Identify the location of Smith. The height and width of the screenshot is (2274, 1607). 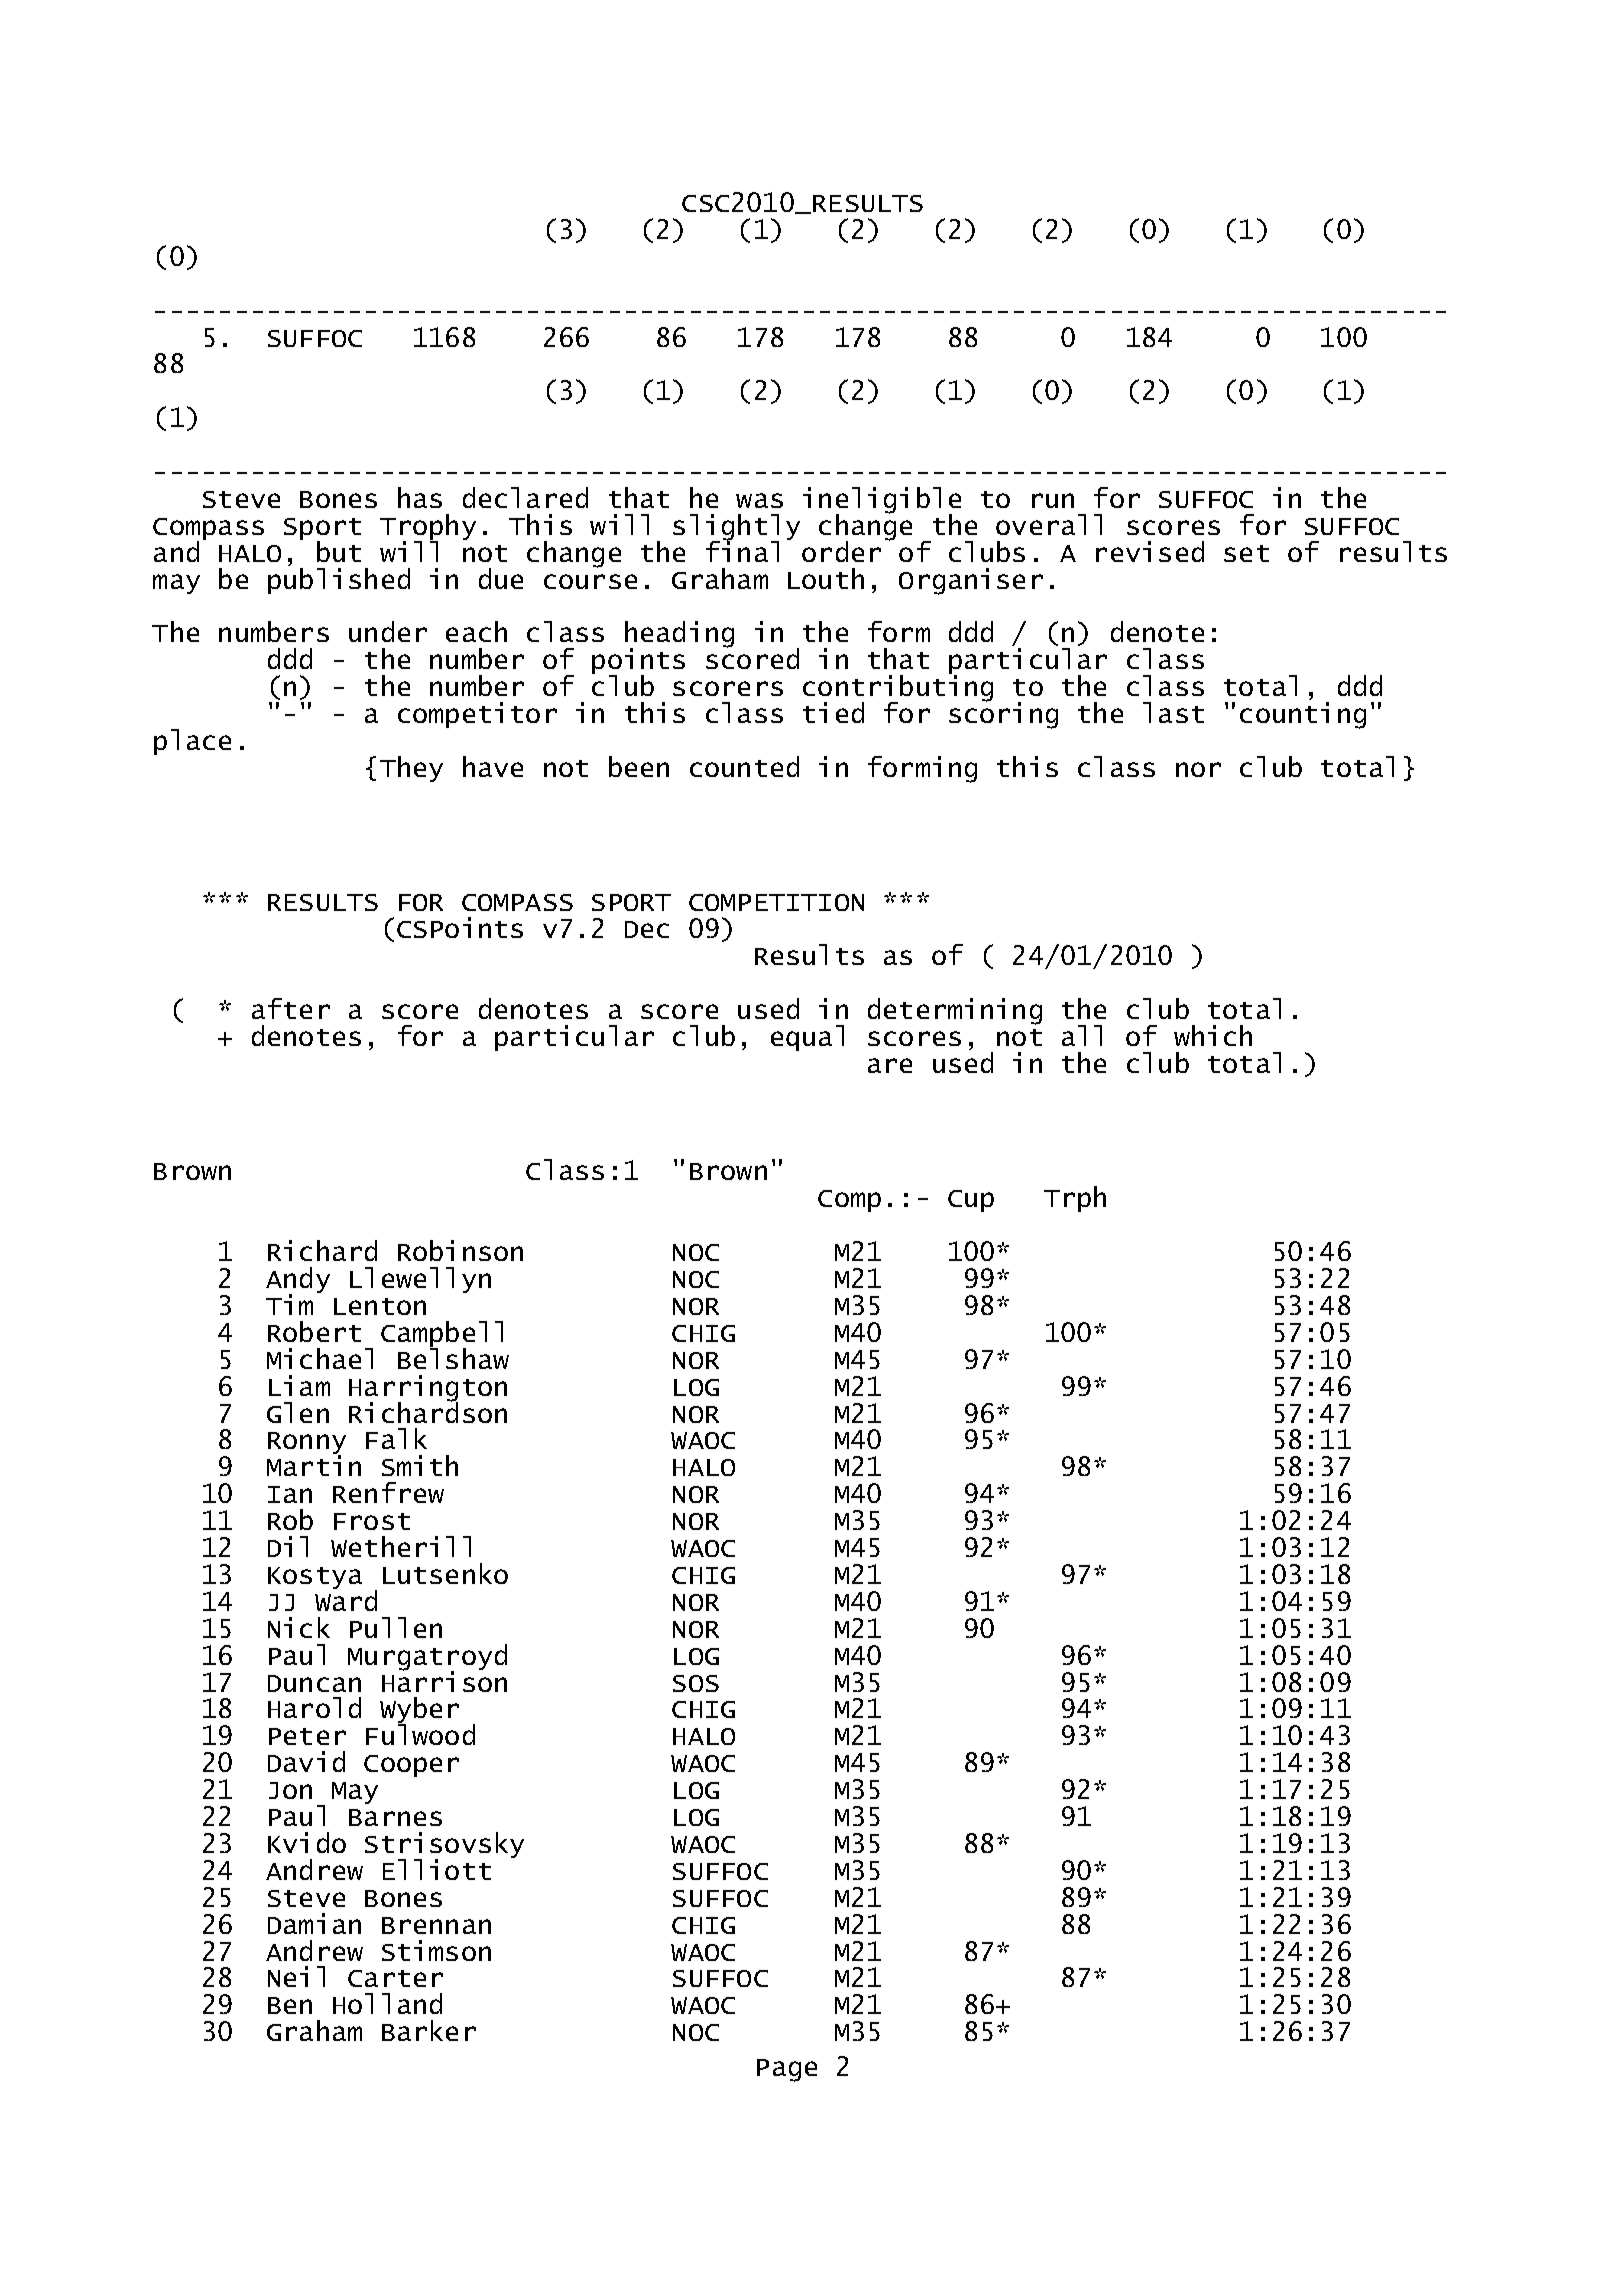
(420, 1465).
